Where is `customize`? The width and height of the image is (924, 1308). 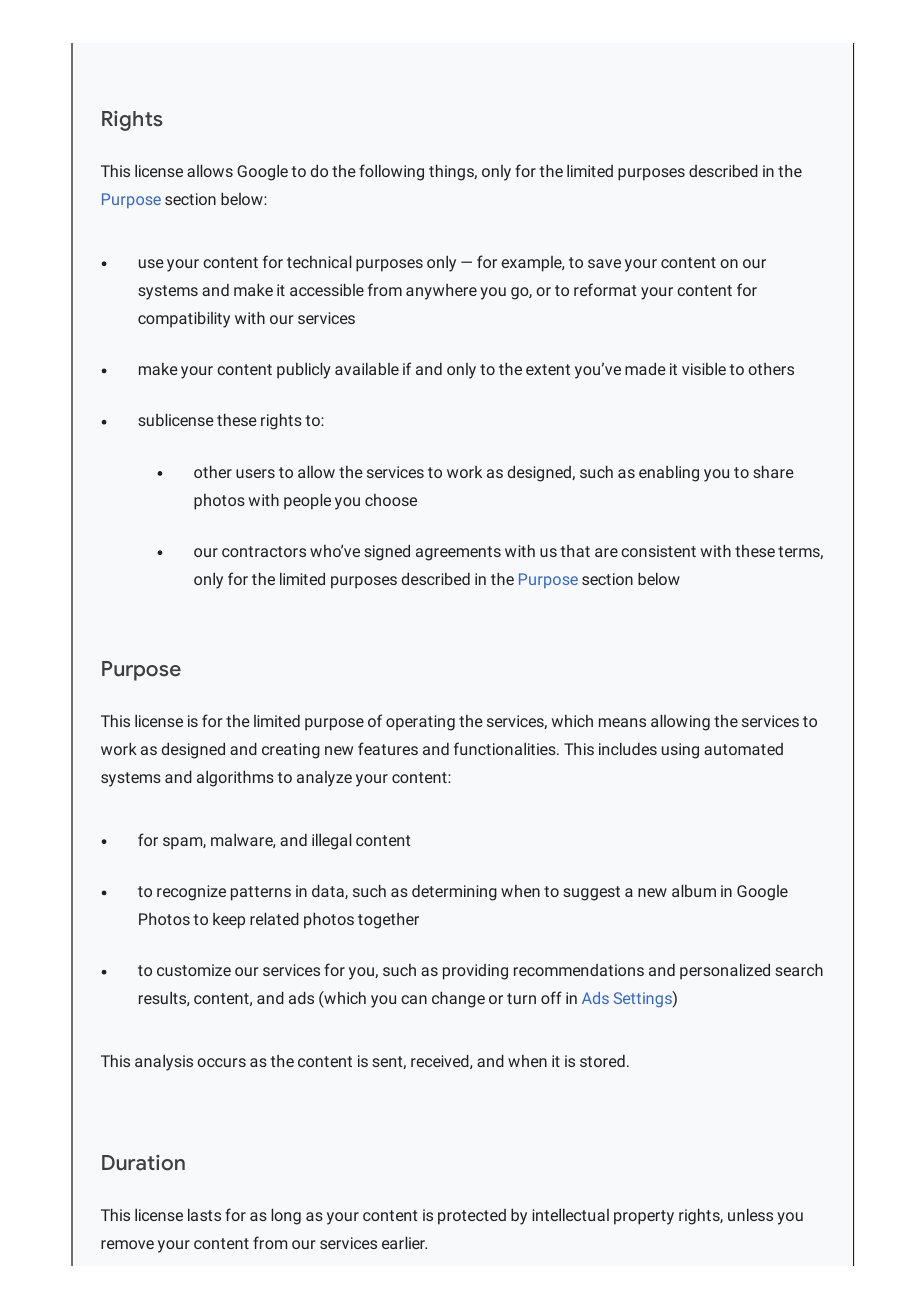
customize is located at coordinates (194, 970).
